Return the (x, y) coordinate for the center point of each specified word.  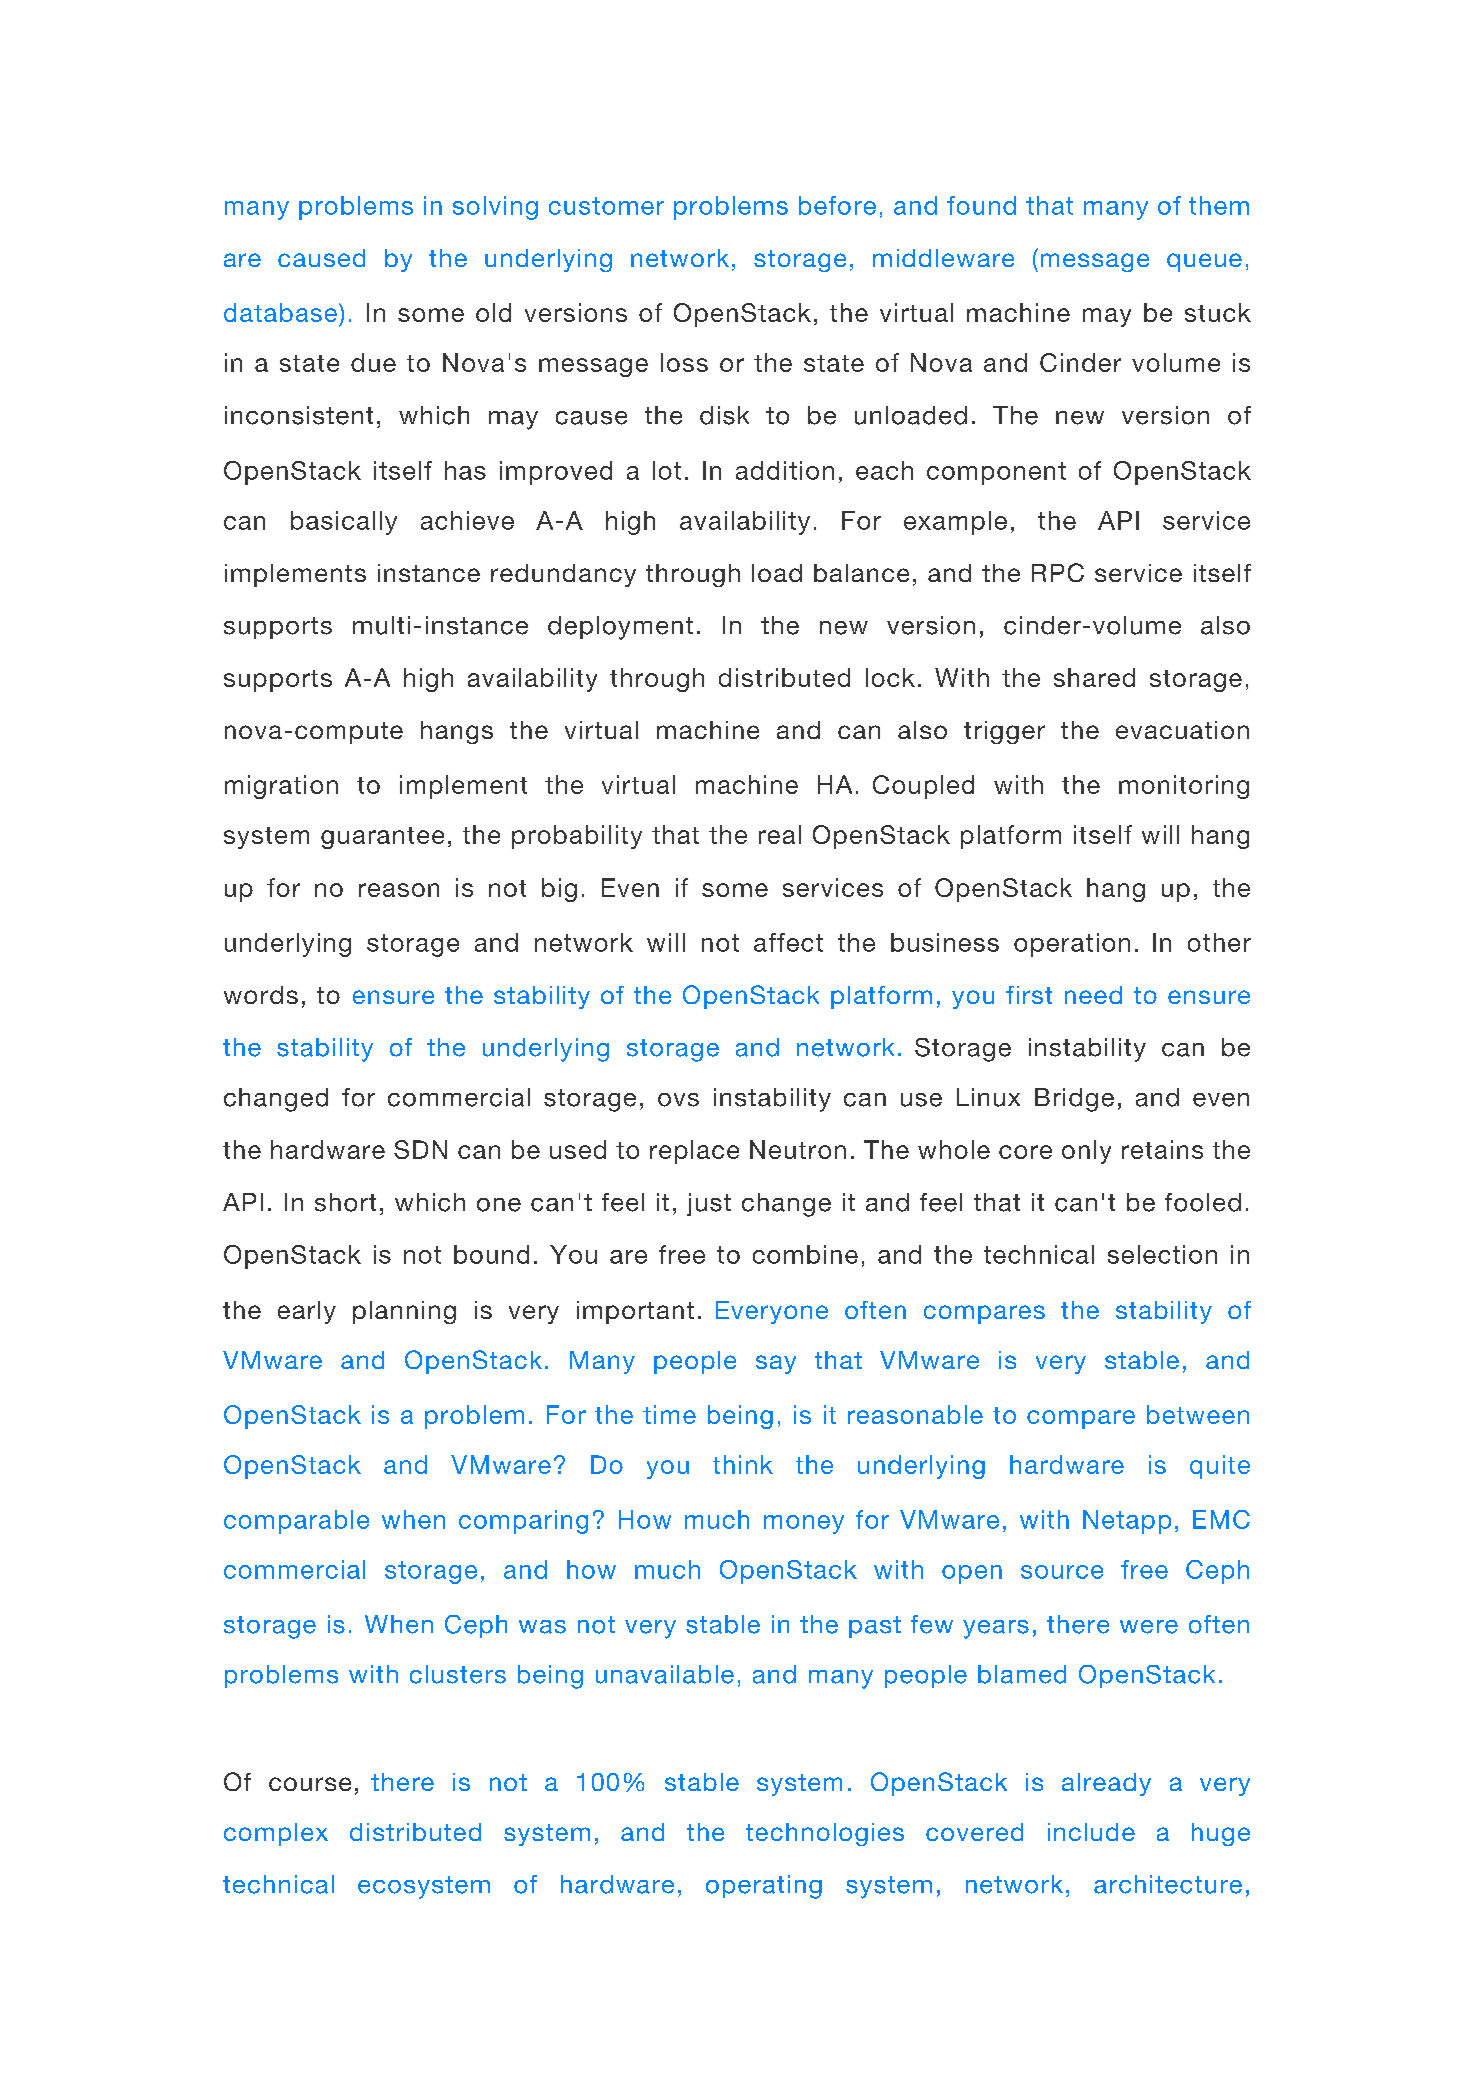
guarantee (382, 838)
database (282, 312)
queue (1204, 262)
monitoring (1184, 787)
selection (1162, 1254)
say (776, 1364)
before (837, 205)
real (780, 834)
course (310, 1784)
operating (764, 1887)
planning (404, 1312)
